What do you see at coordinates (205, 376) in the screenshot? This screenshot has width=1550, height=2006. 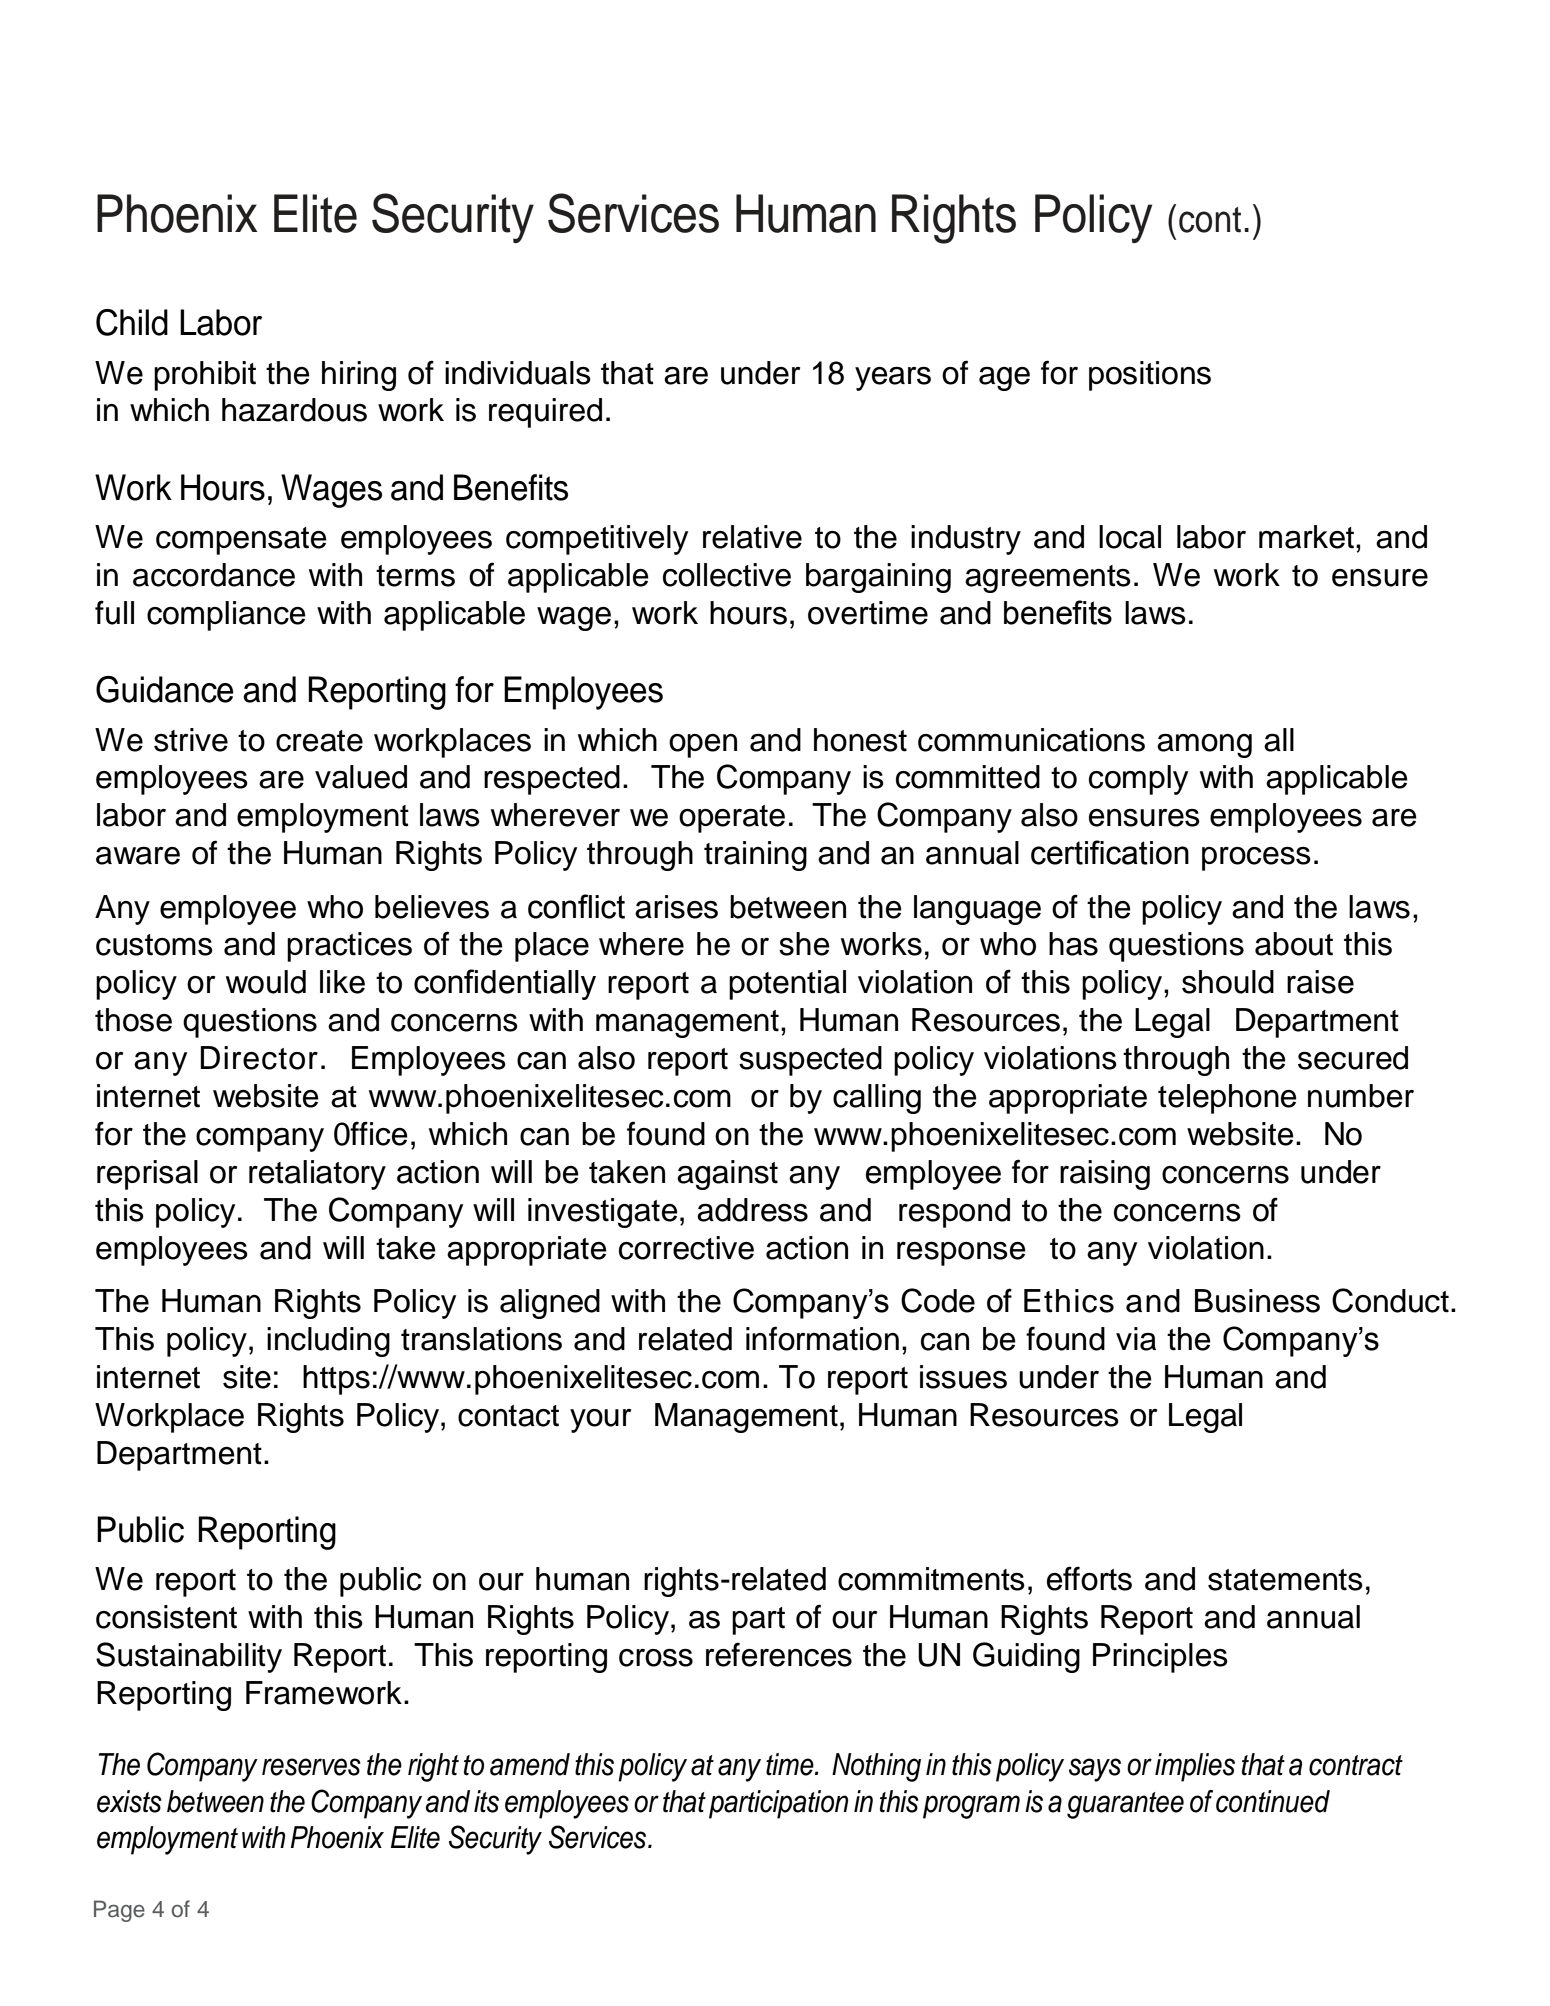 I see `prohibit` at bounding box center [205, 376].
